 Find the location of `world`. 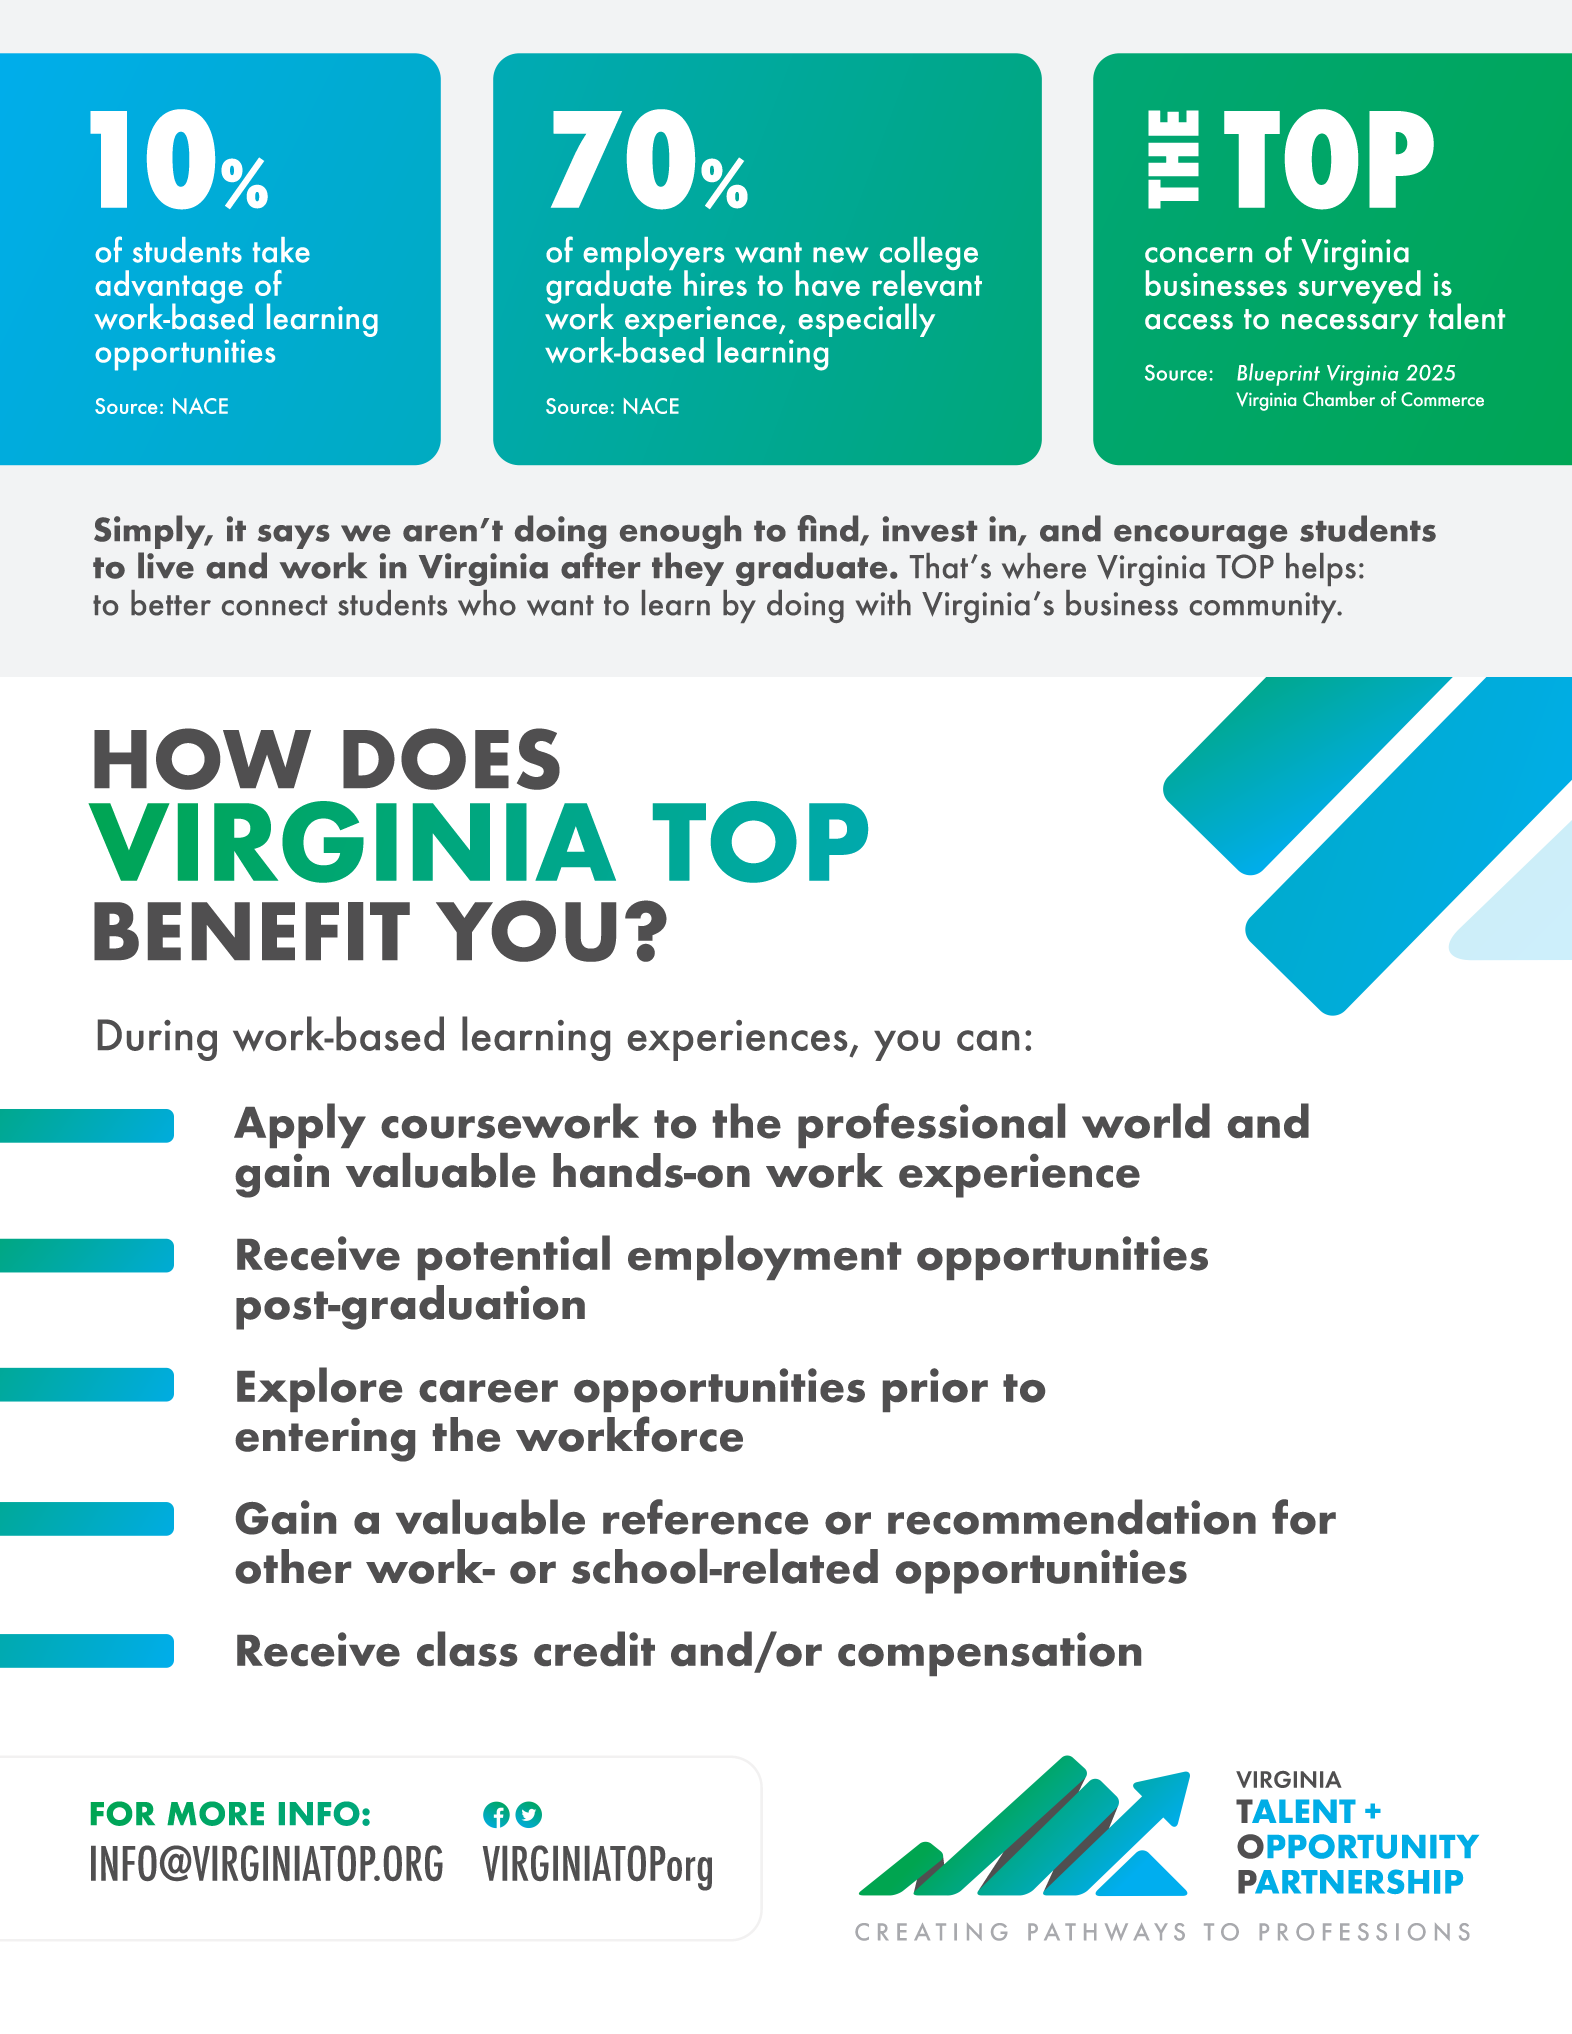

world is located at coordinates (1146, 1121).
